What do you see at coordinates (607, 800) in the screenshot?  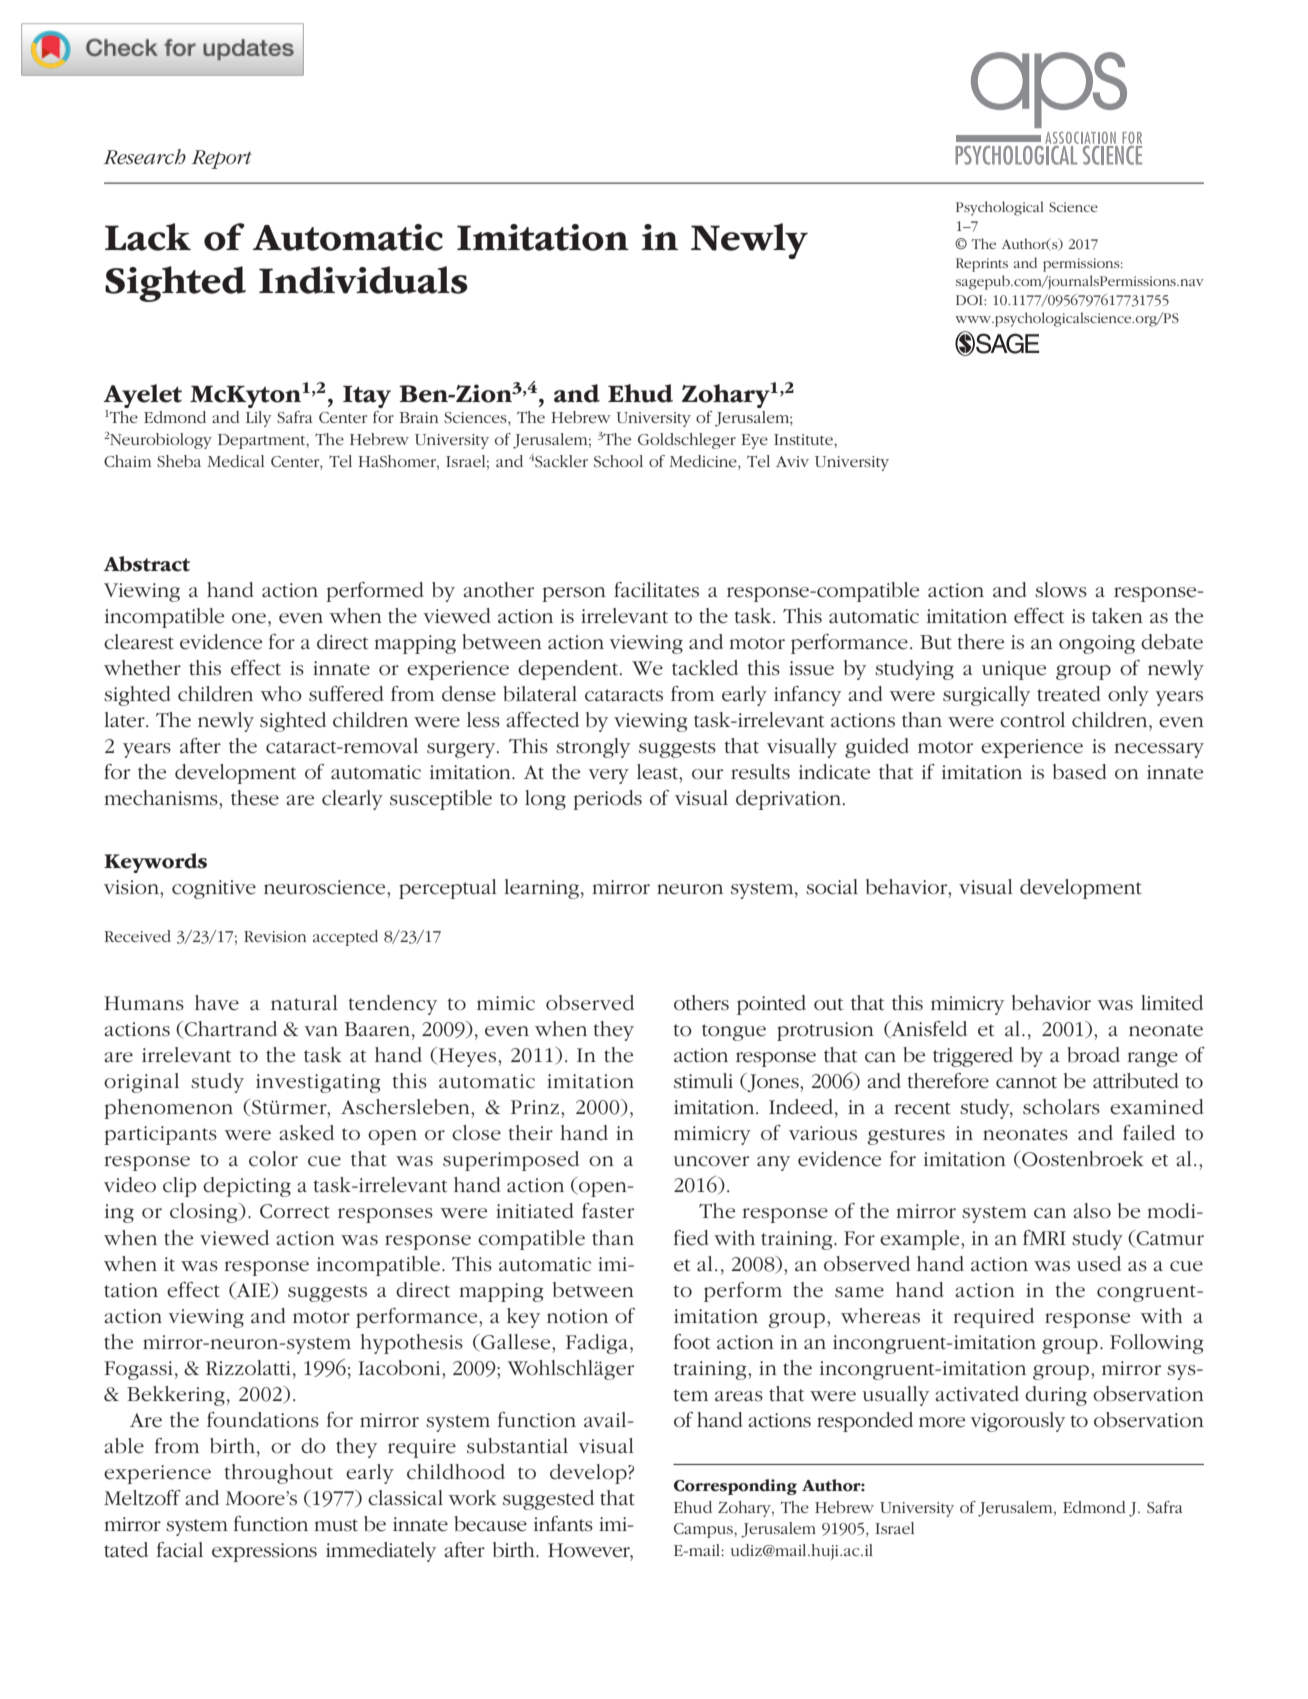 I see `periods` at bounding box center [607, 800].
